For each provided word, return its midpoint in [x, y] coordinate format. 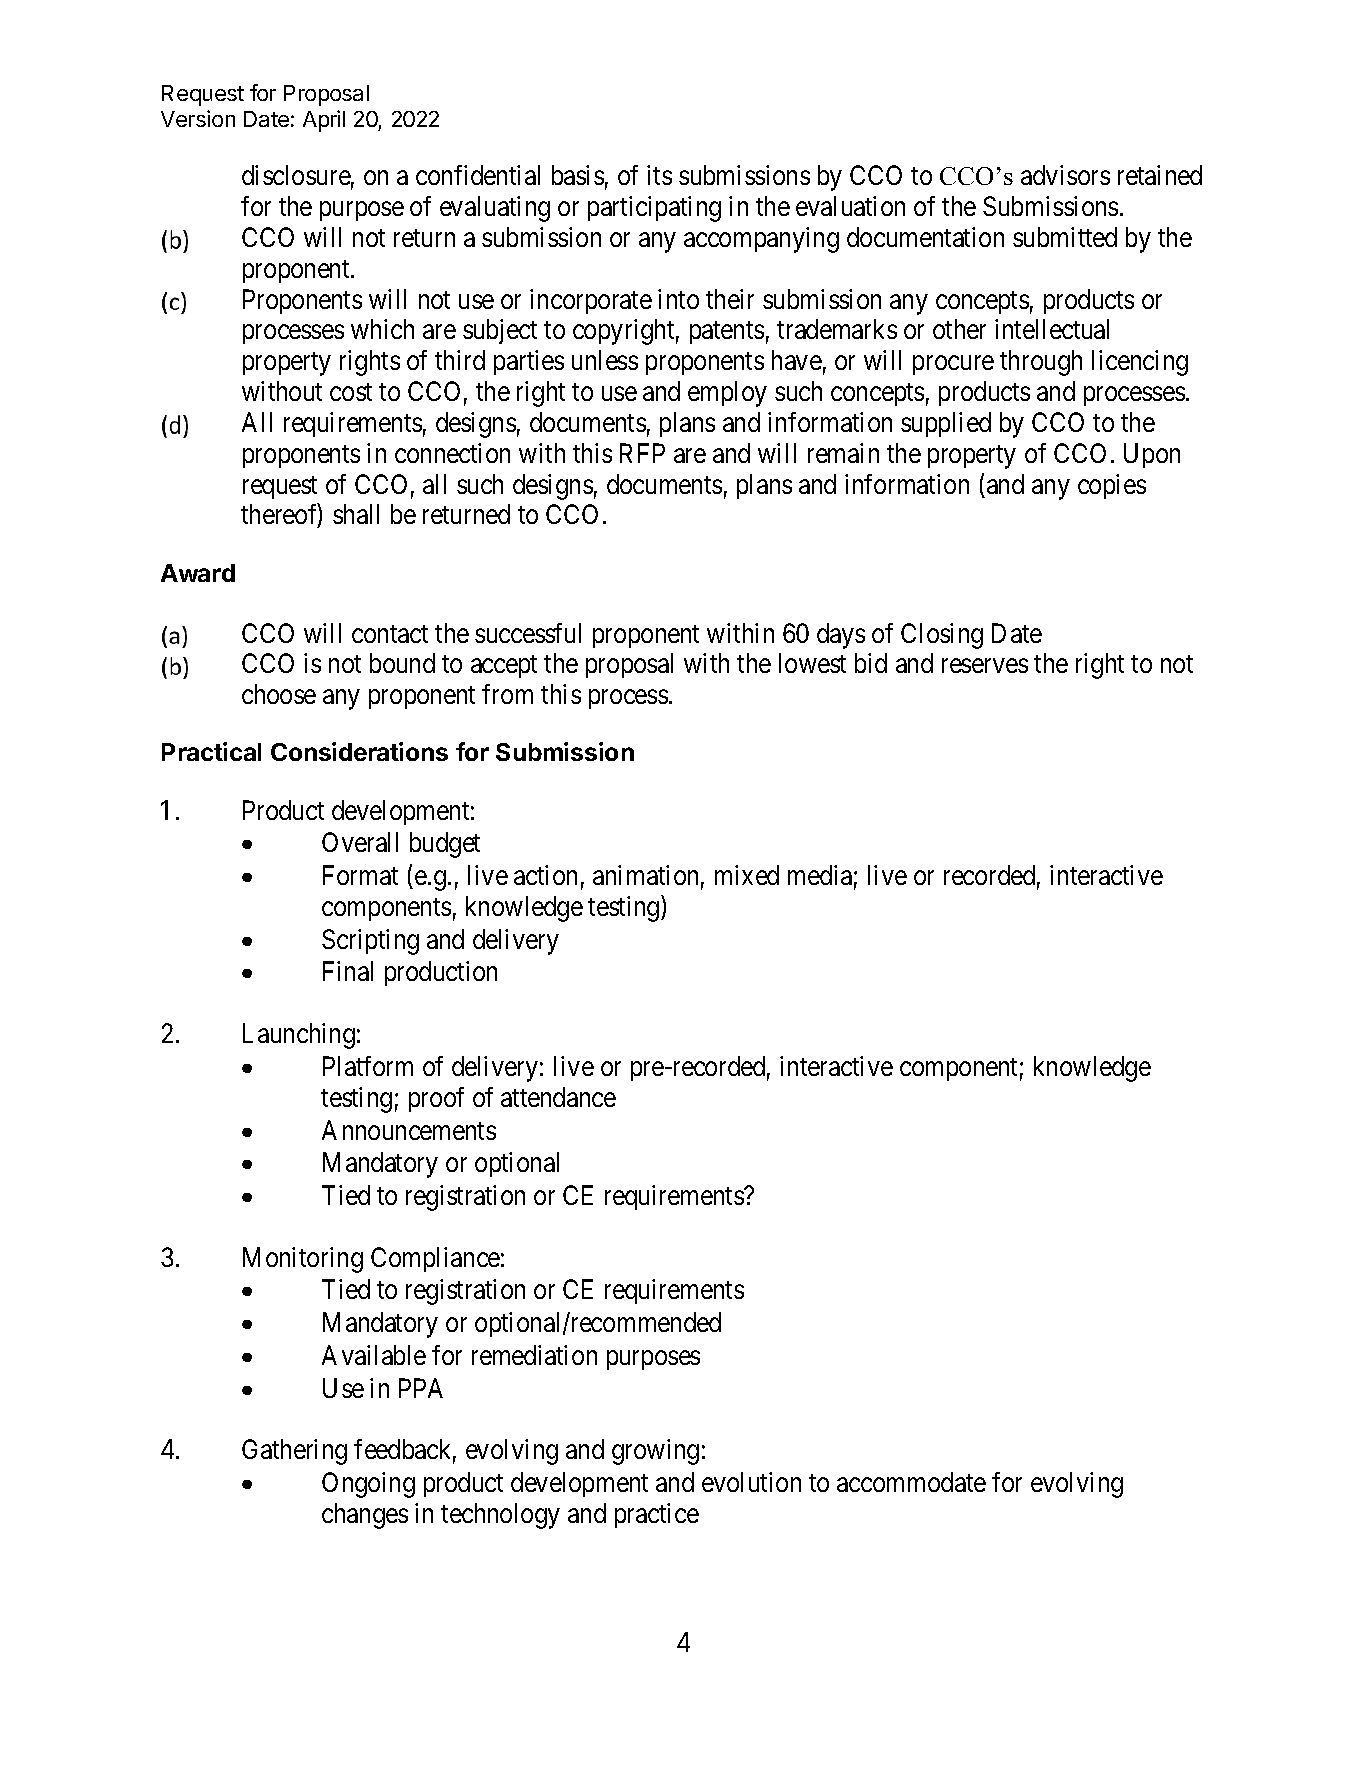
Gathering [294, 1452]
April [324, 121]
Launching [299, 1036]
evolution [751, 1482]
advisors [1065, 175]
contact [390, 634]
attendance [558, 1097]
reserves [985, 666]
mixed [747, 875]
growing [655, 1452]
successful [528, 633]
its [659, 175]
